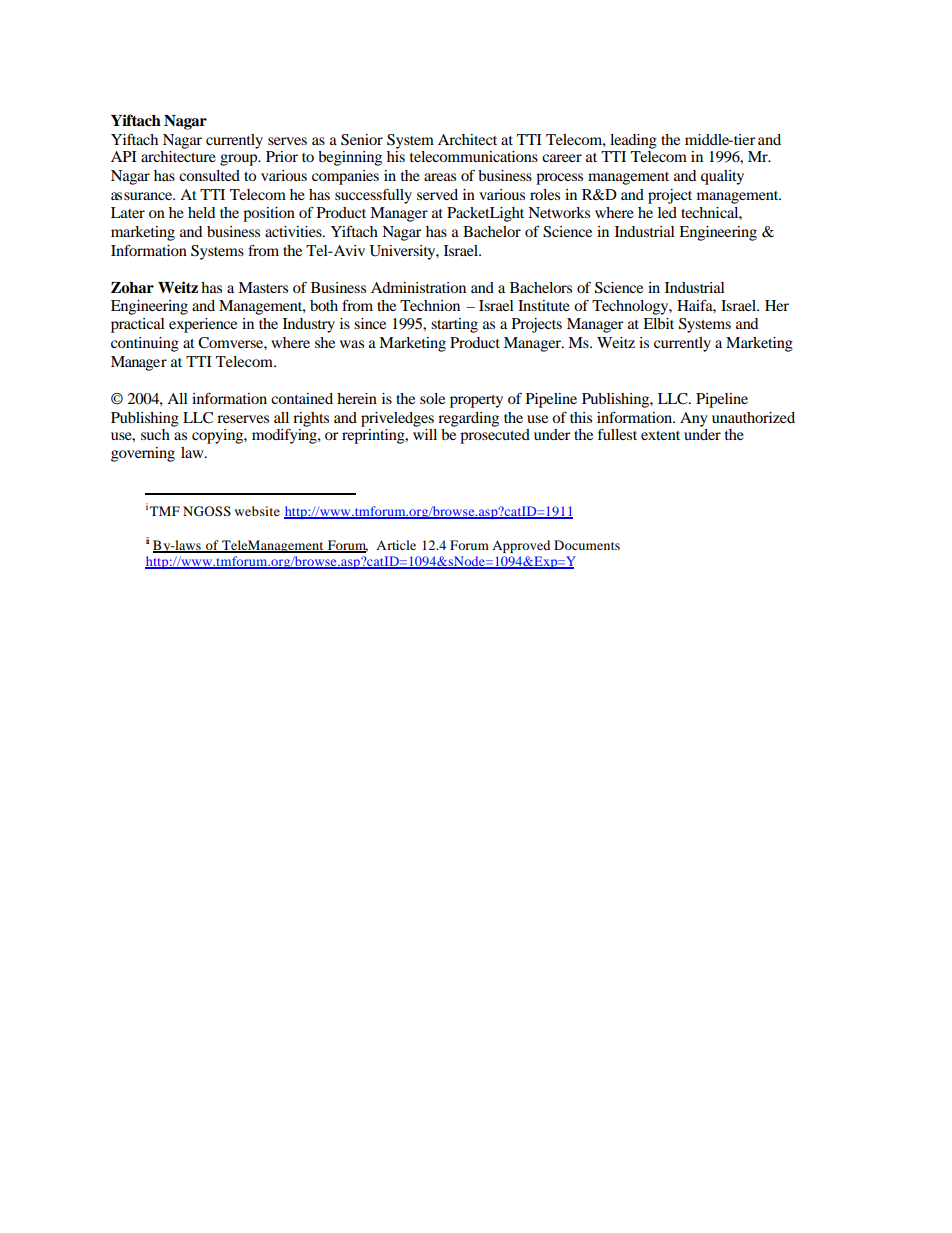  I want to click on website, so click(257, 511).
